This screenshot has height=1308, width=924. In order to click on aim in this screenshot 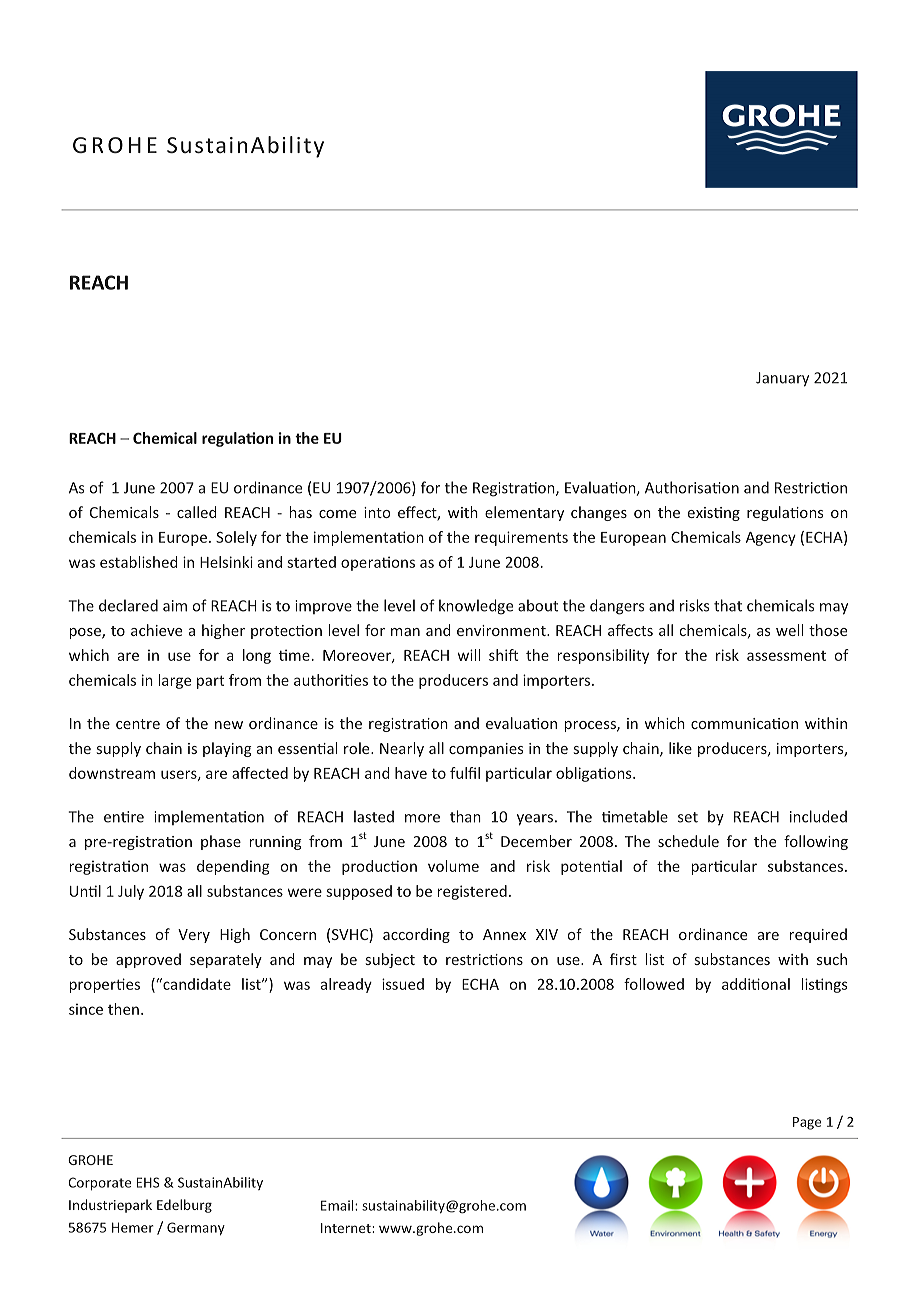, I will do `click(175, 606)`.
